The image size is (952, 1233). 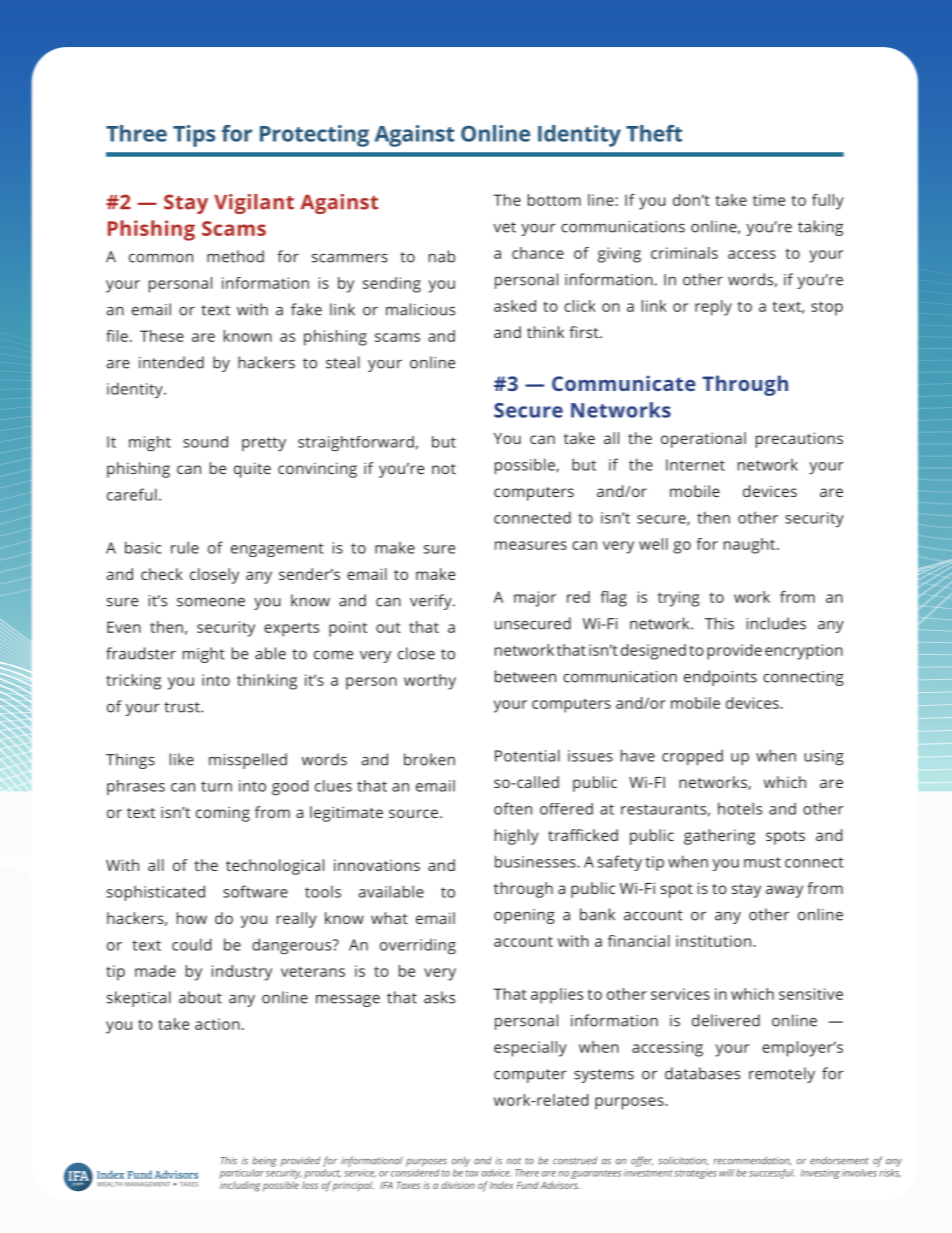 I want to click on hotels, so click(x=740, y=808).
